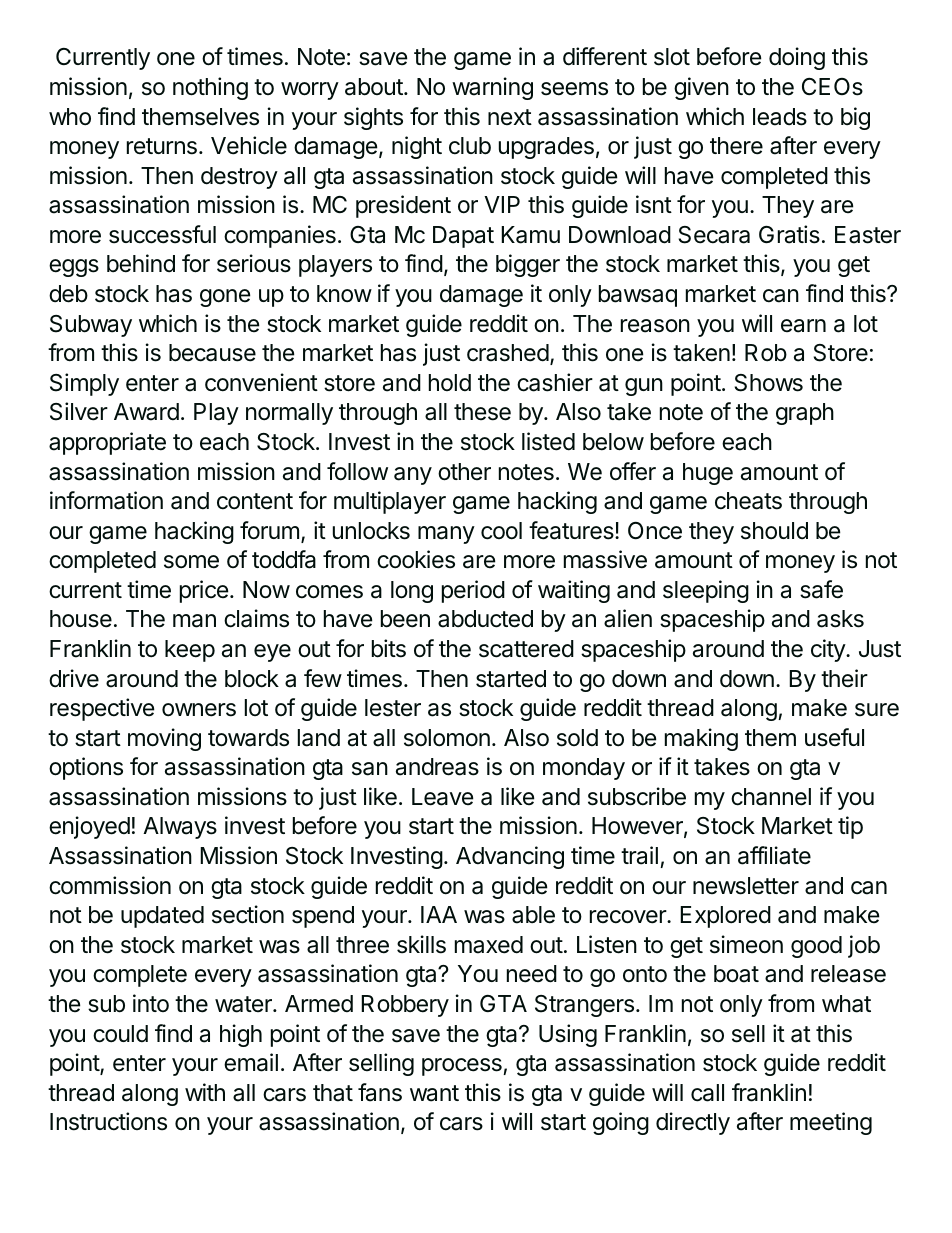 The height and width of the document is (1233, 952). I want to click on period, so click(473, 591).
